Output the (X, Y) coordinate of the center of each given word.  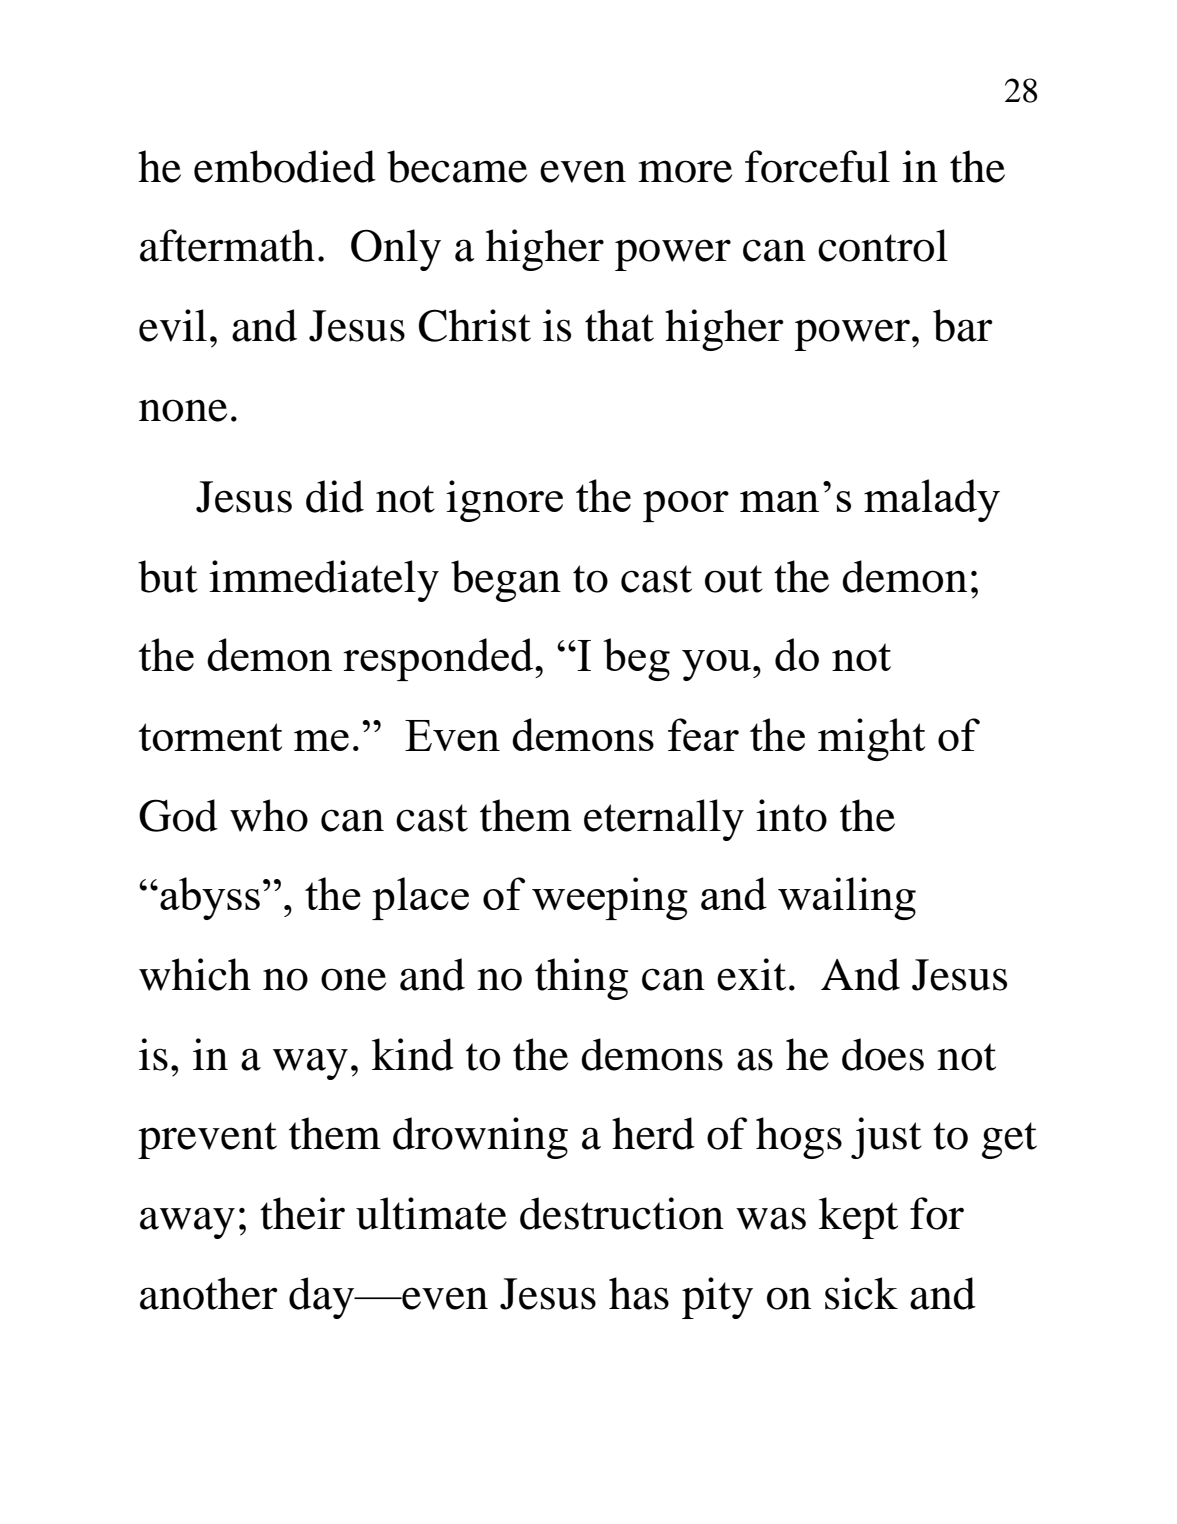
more (685, 171)
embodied (285, 166)
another (209, 1293)
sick (861, 1293)
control (883, 245)
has (639, 1293)
